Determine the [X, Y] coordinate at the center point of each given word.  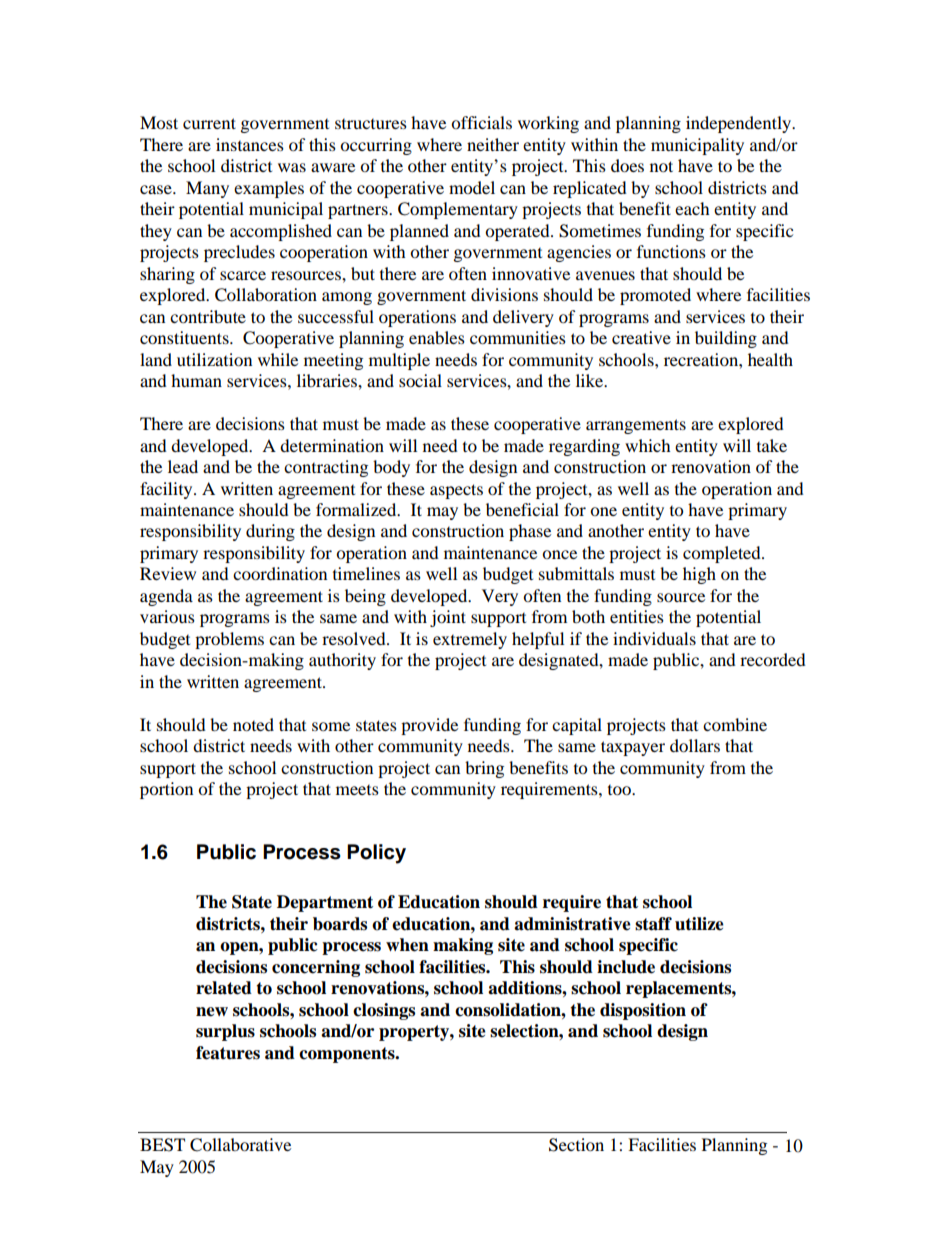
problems [229, 640]
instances [250, 144]
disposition [643, 1011]
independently [740, 124]
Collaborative [240, 1145]
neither [493, 144]
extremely [470, 640]
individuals [654, 638]
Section [576, 1145]
